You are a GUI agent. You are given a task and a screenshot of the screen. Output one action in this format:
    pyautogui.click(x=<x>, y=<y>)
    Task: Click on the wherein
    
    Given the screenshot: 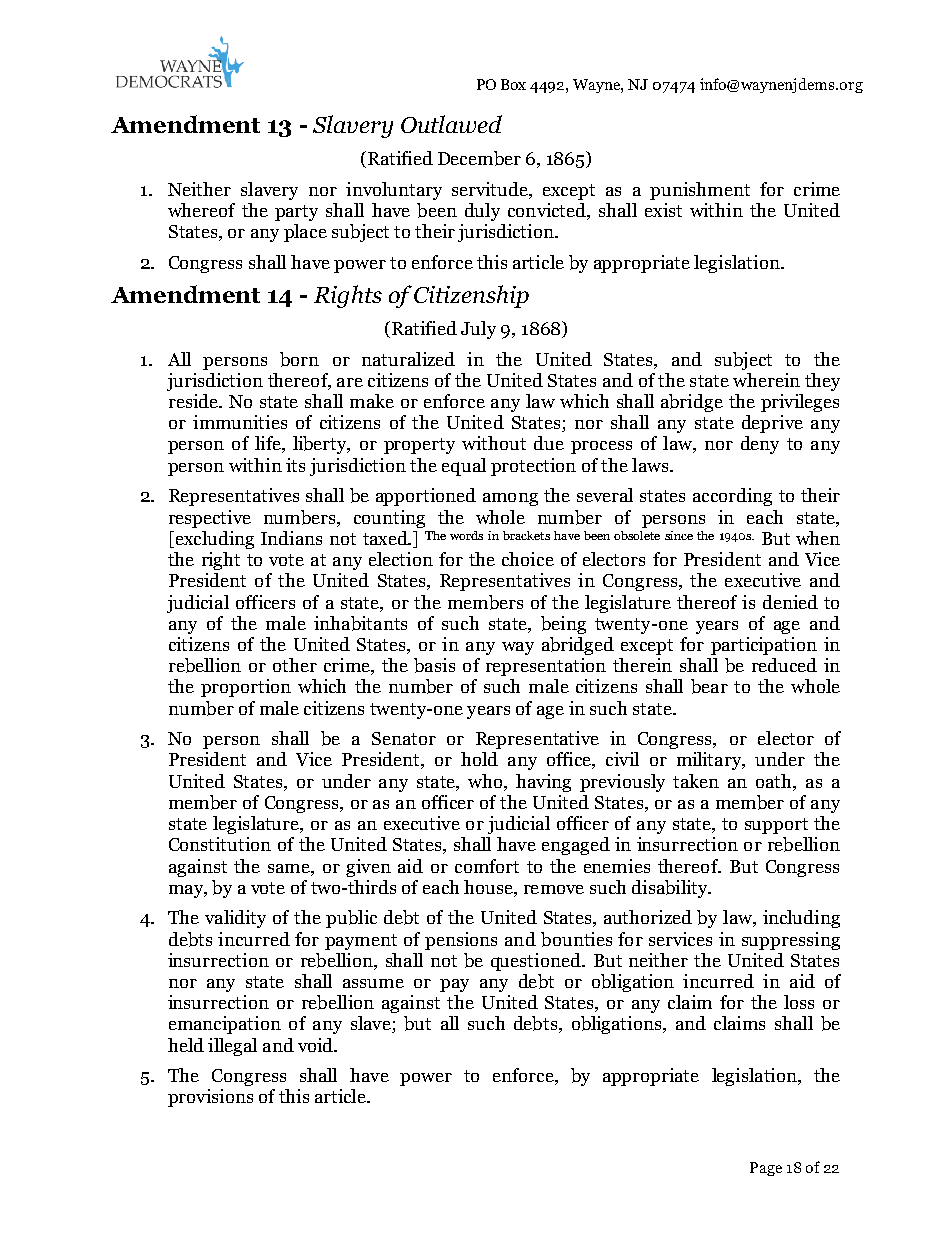 What is the action you would take?
    pyautogui.click(x=766, y=380)
